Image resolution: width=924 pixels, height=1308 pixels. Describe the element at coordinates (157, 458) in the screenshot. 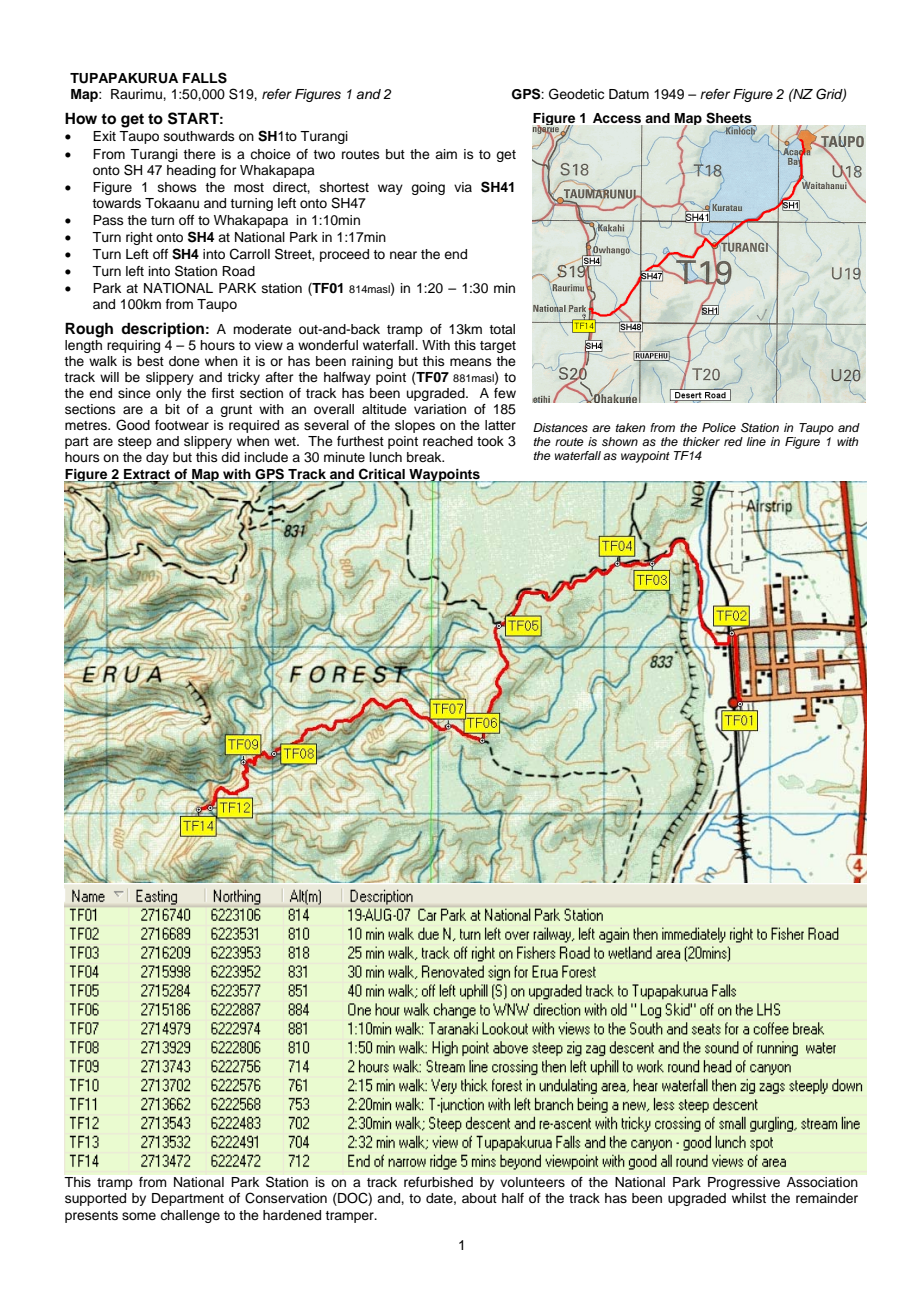

I see `day` at that location.
